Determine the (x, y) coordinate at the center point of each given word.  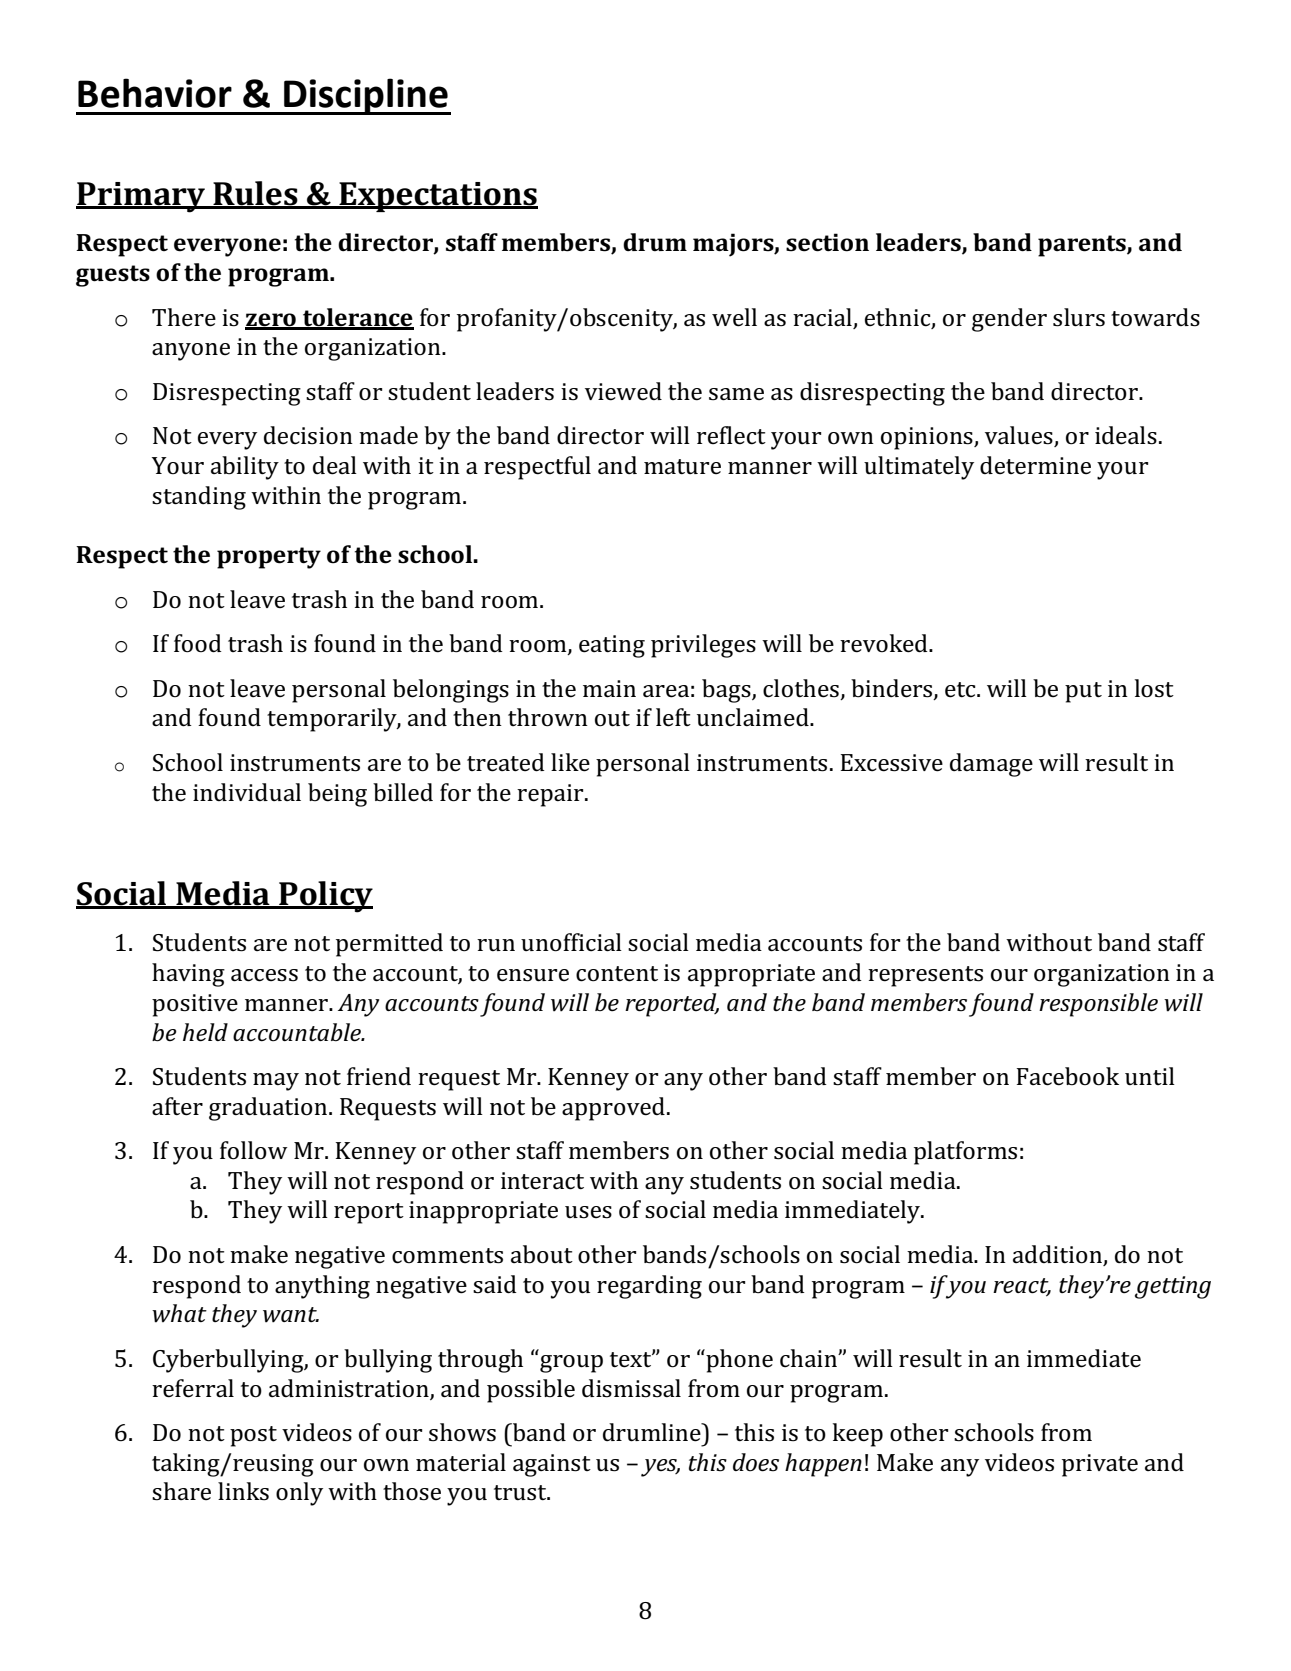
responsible (1098, 1005)
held (205, 1032)
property (269, 558)
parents (1083, 246)
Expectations (437, 197)
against (552, 1465)
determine (1035, 465)
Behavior (155, 93)
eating (612, 646)
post (253, 1436)
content (617, 974)
